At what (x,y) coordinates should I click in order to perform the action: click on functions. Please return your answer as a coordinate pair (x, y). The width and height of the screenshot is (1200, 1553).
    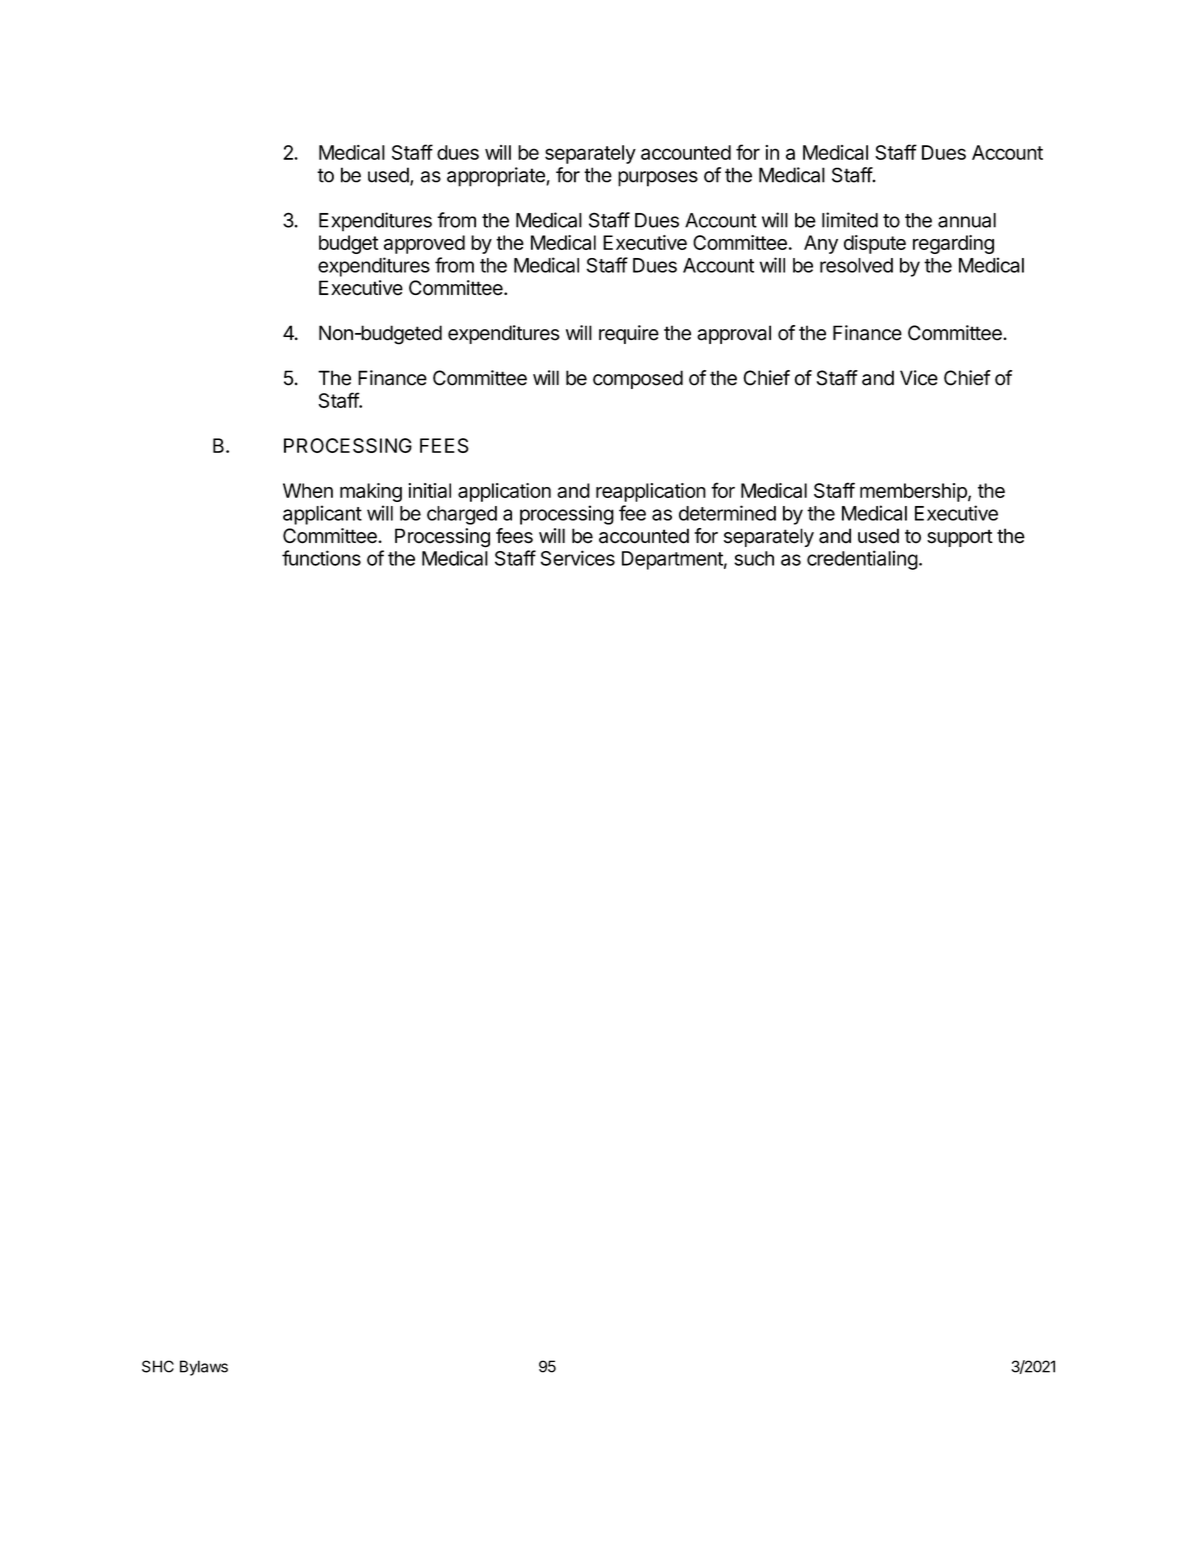
    Looking at the image, I should click on (321, 558).
